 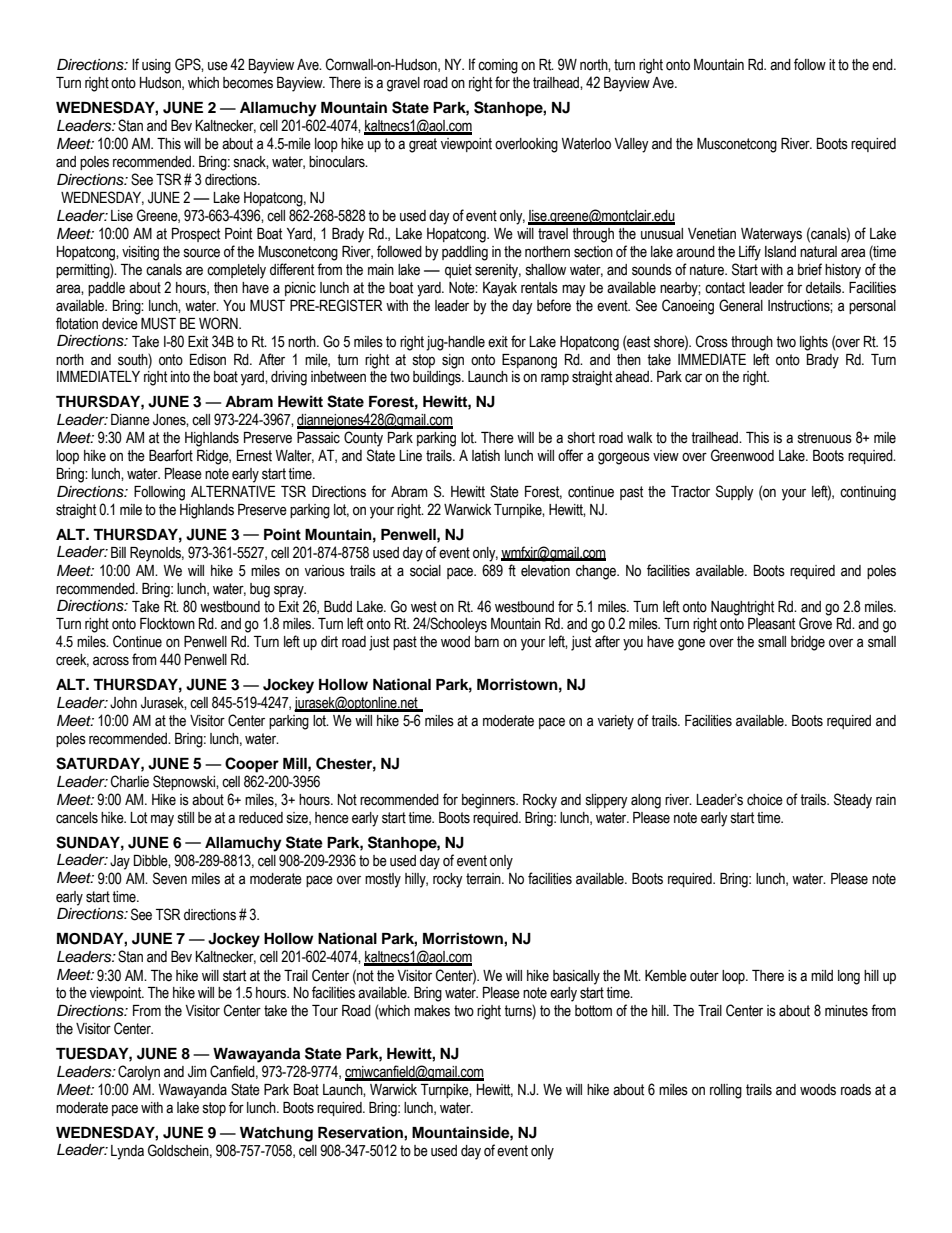 What do you see at coordinates (260, 590) in the page?
I see `bug` at bounding box center [260, 590].
